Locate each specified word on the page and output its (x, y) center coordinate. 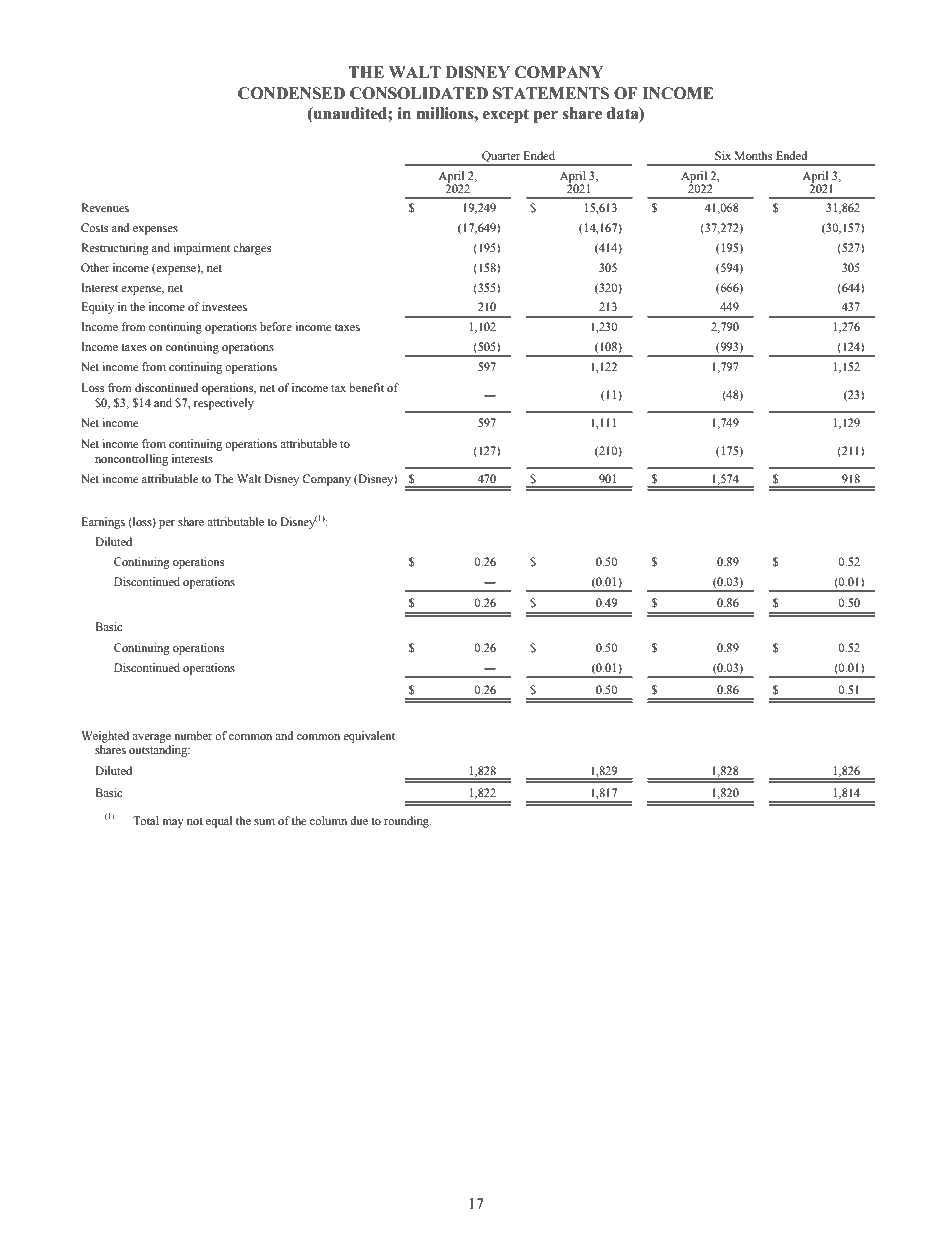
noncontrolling (131, 460)
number (193, 735)
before (276, 326)
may (173, 823)
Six (723, 155)
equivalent (369, 737)
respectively (224, 404)
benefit (366, 387)
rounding (407, 822)
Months (753, 155)
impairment (201, 249)
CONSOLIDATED (419, 93)
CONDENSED (291, 93)
